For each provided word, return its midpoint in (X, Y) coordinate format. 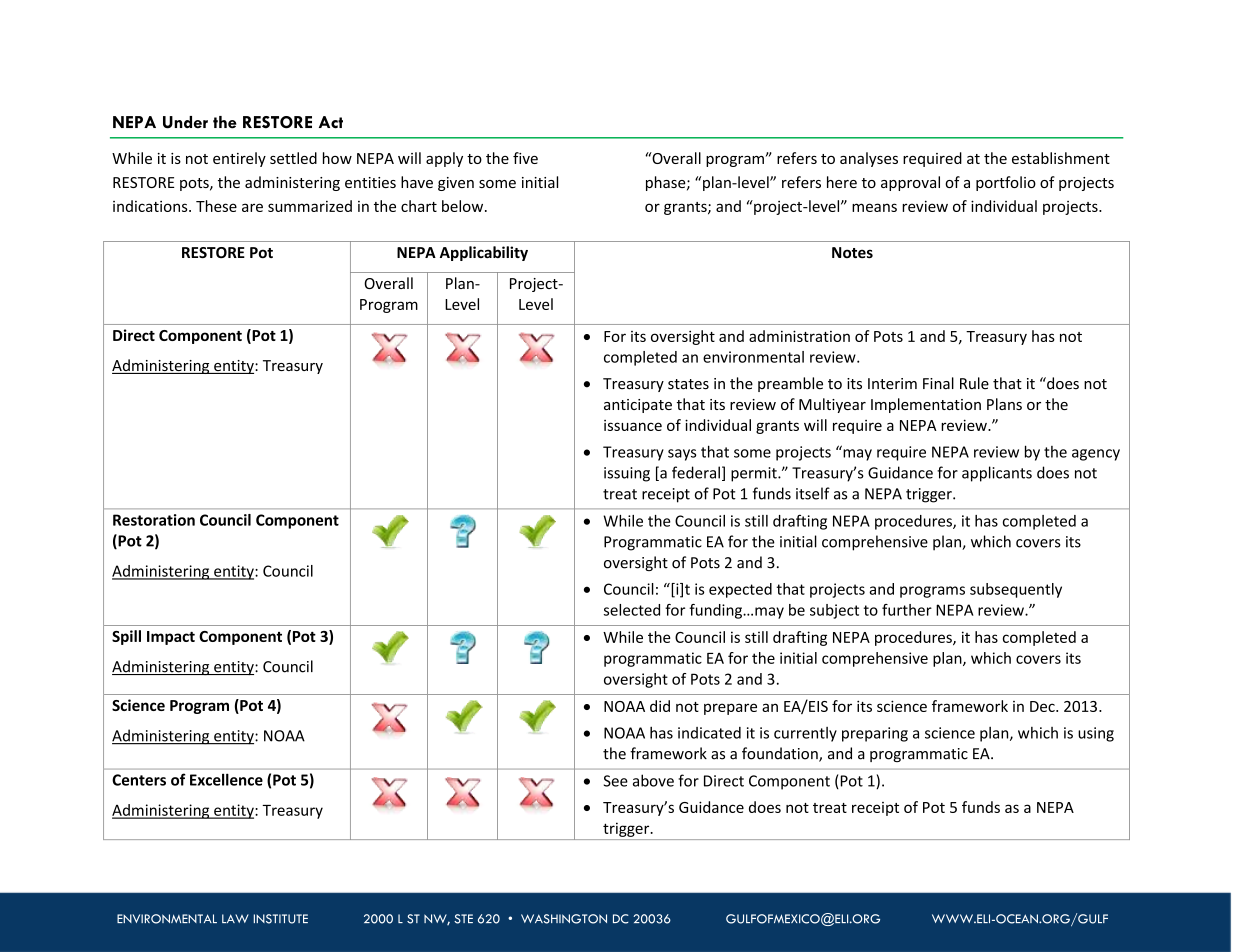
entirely (239, 159)
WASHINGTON (564, 919)
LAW (235, 918)
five (525, 158)
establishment (1061, 158)
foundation (781, 754)
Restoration (154, 520)
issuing (627, 474)
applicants (997, 474)
